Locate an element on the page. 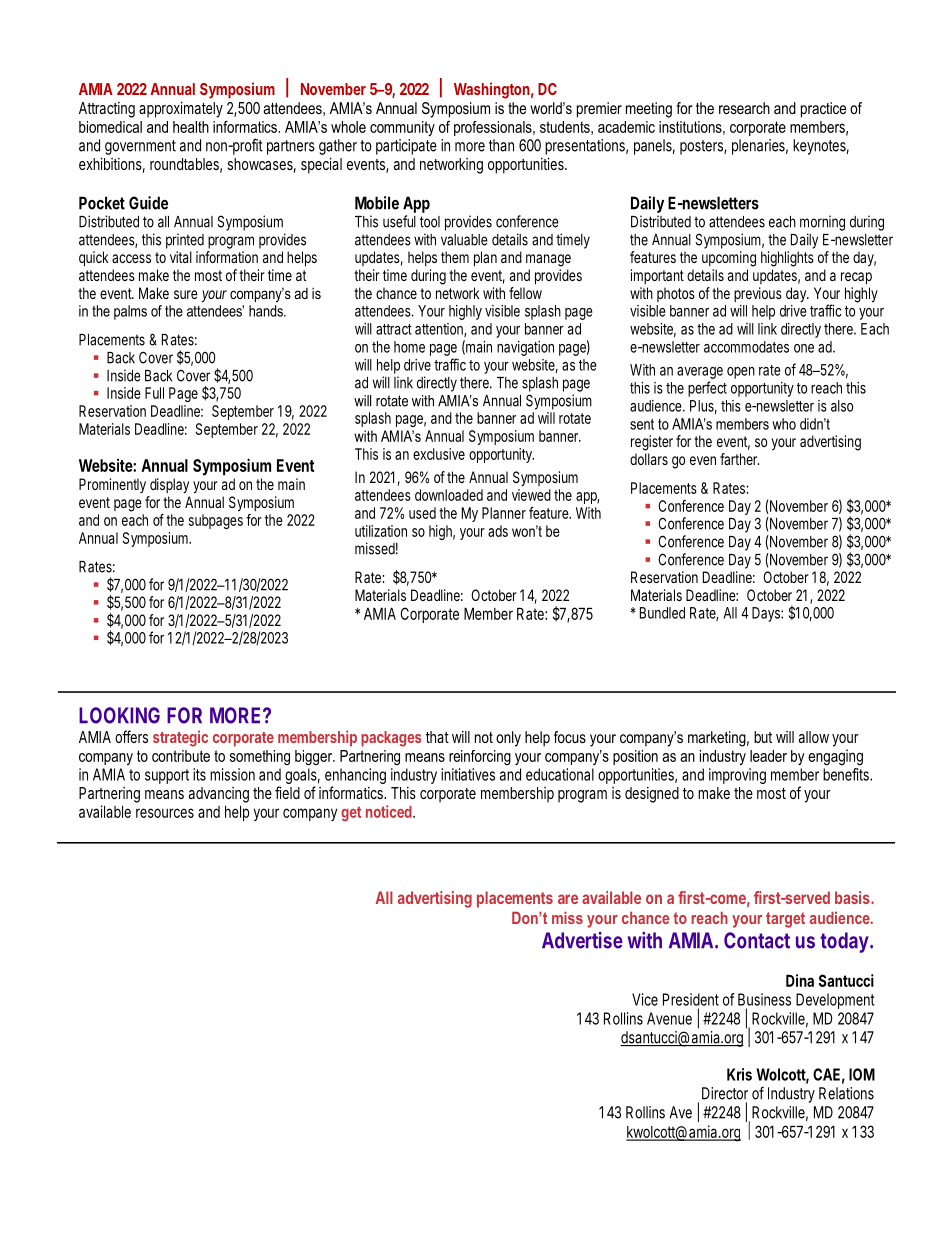  than is located at coordinates (501, 145).
